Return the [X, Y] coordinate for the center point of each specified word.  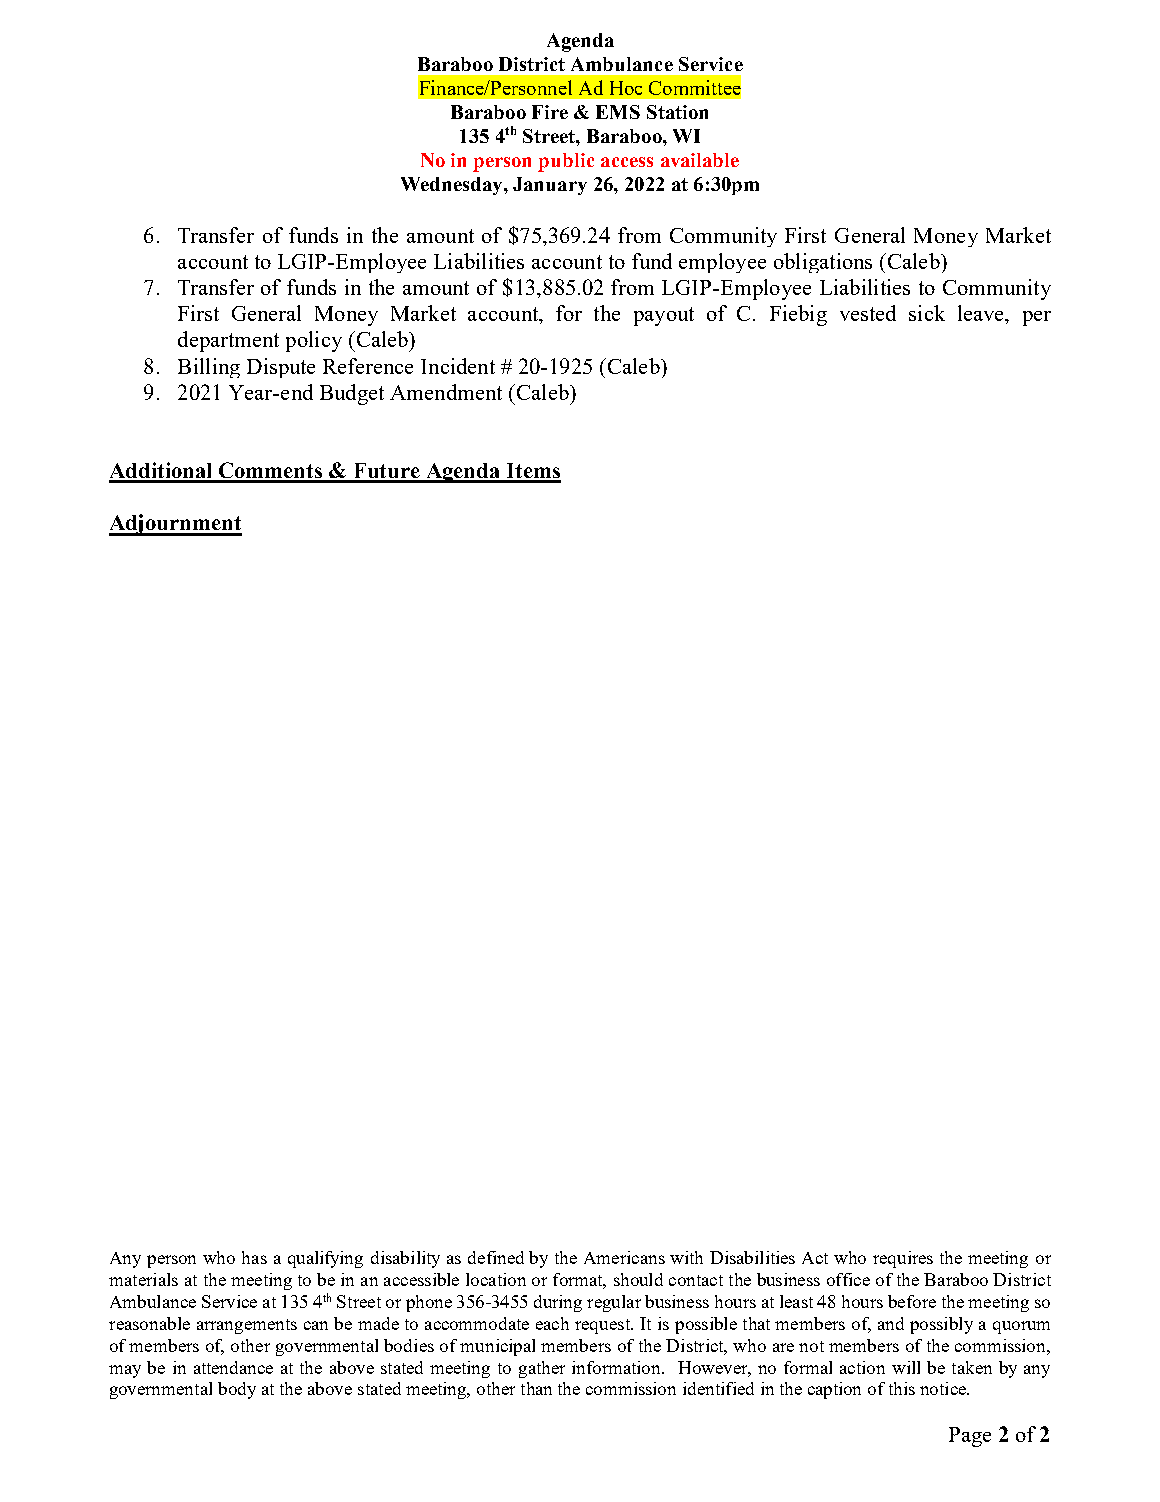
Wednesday [453, 186]
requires [903, 1259]
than [536, 1388]
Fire [550, 112]
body [237, 1390]
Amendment [446, 392]
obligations [823, 263]
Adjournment [175, 525]
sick [927, 313]
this [902, 1388]
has [254, 1257]
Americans [624, 1257]
